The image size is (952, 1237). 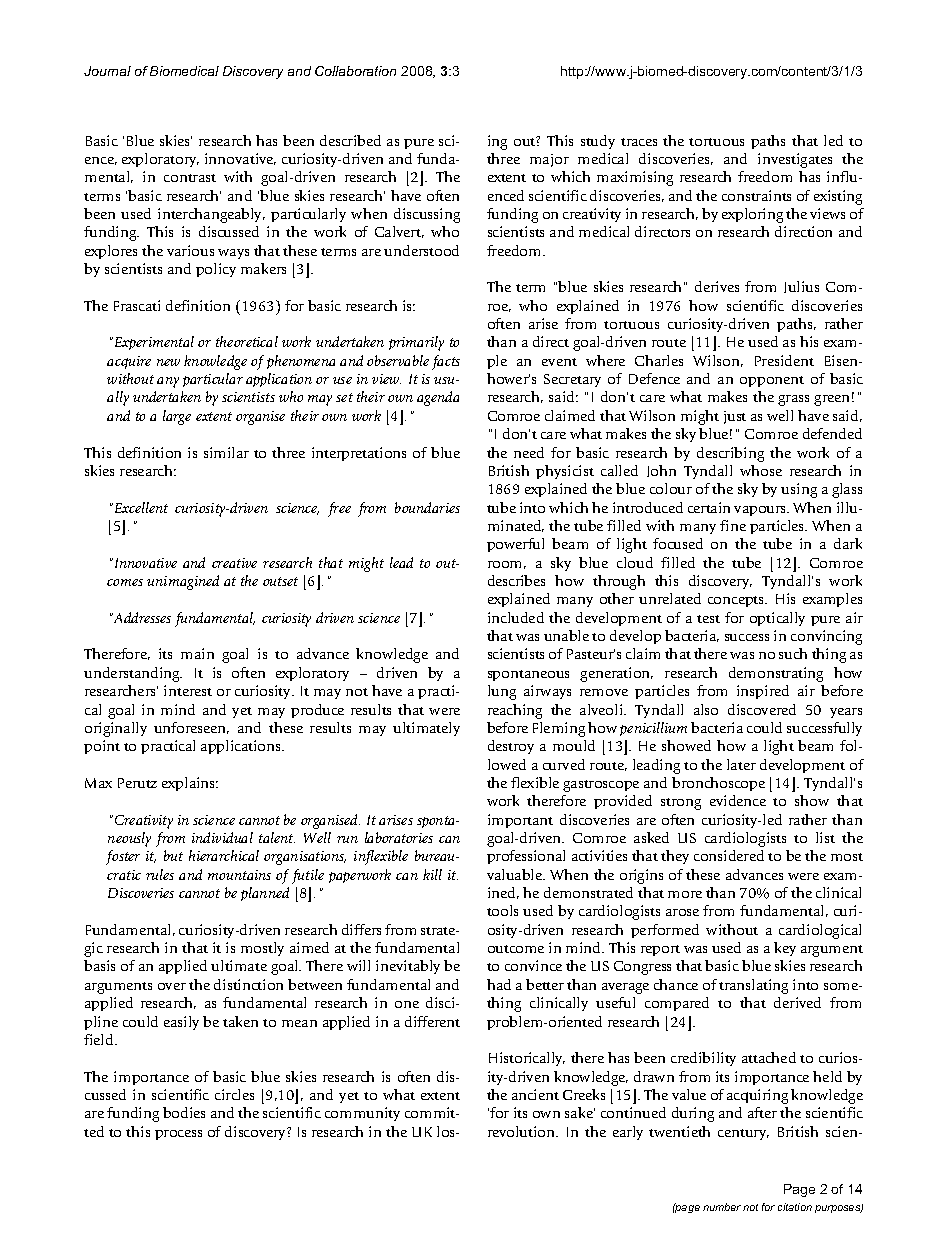 What do you see at coordinates (795, 160) in the screenshot?
I see `investigates` at bounding box center [795, 160].
